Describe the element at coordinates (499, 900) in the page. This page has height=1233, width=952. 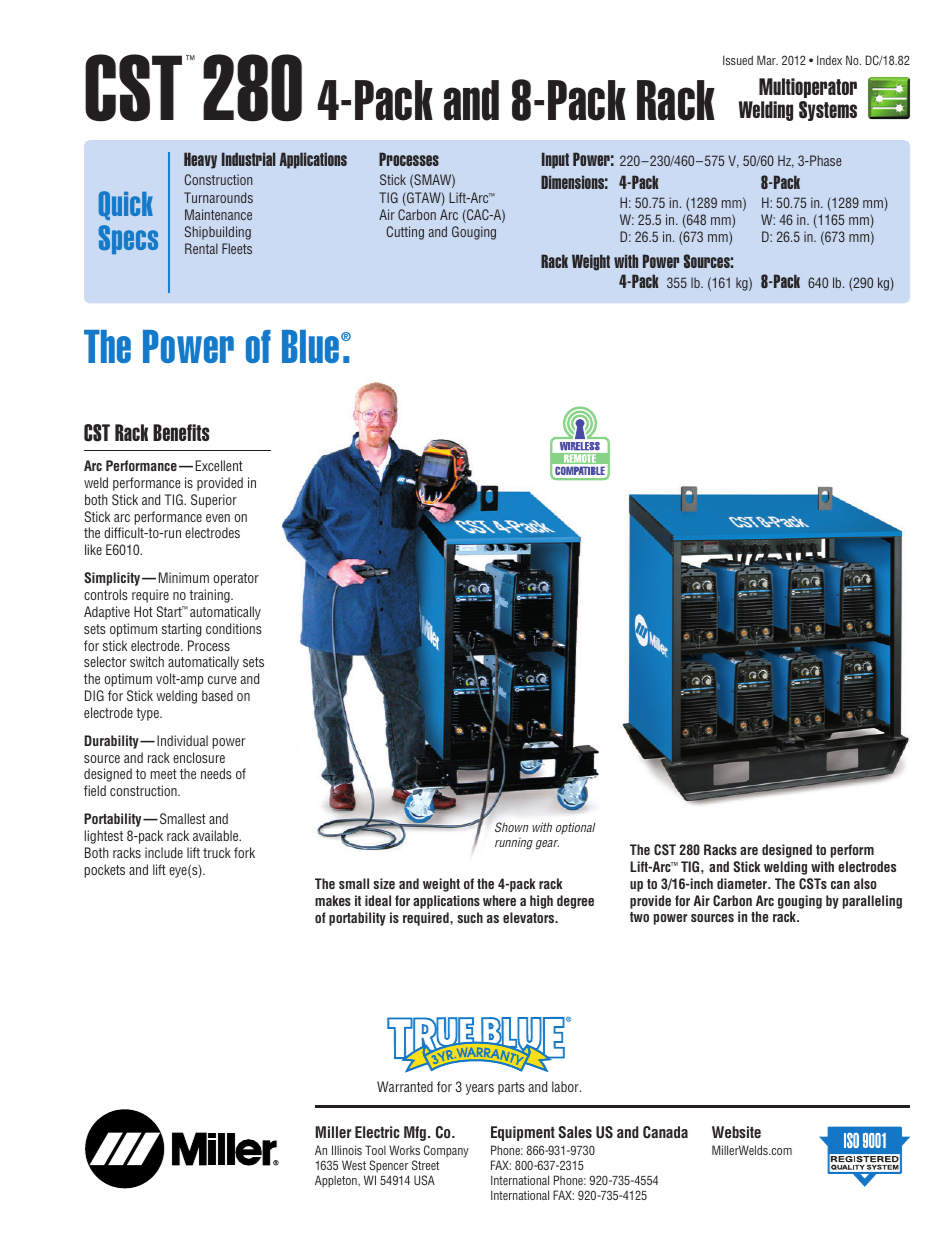
I see `where` at that location.
